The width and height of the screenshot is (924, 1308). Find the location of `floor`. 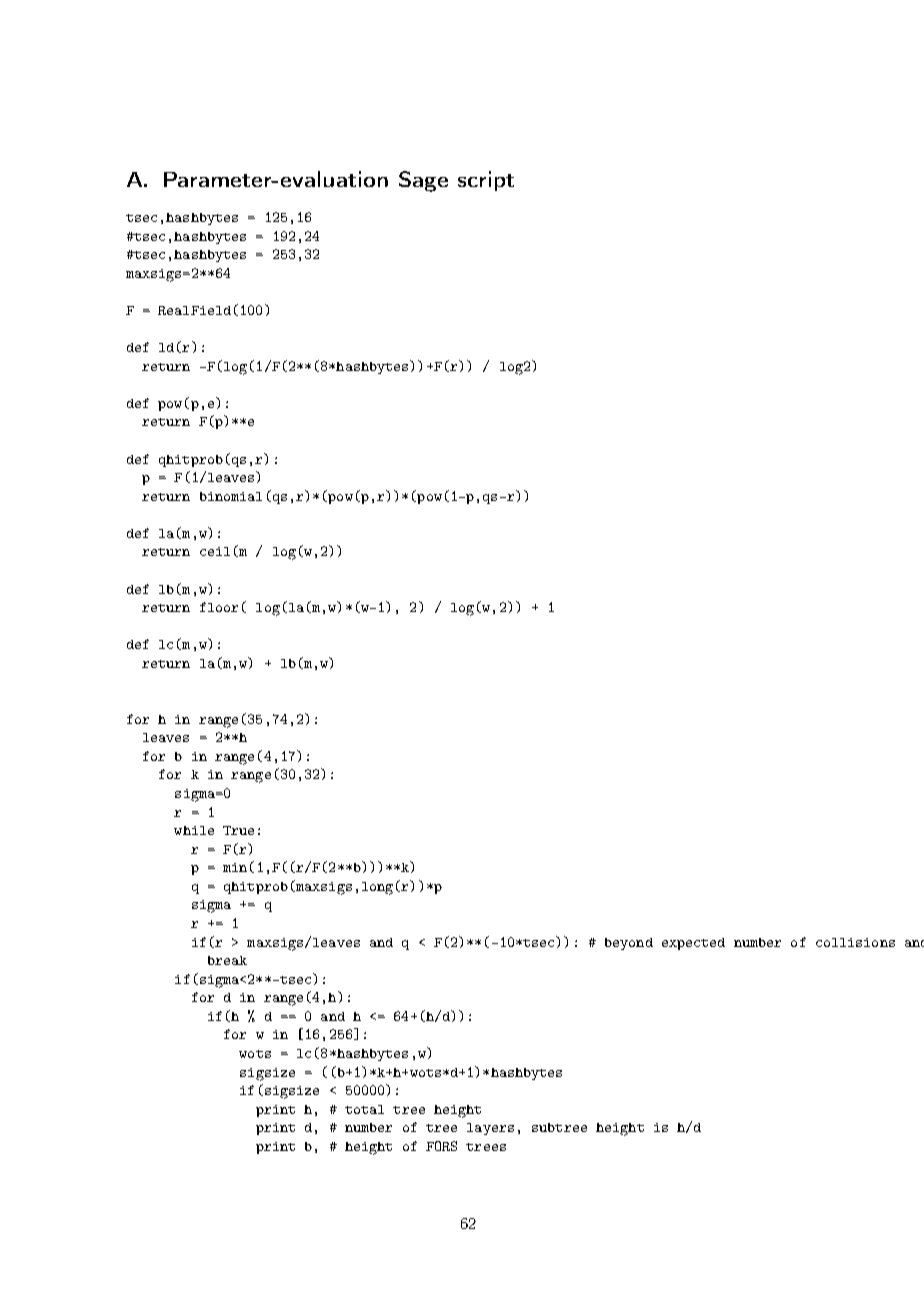

floor is located at coordinates (219, 607).
